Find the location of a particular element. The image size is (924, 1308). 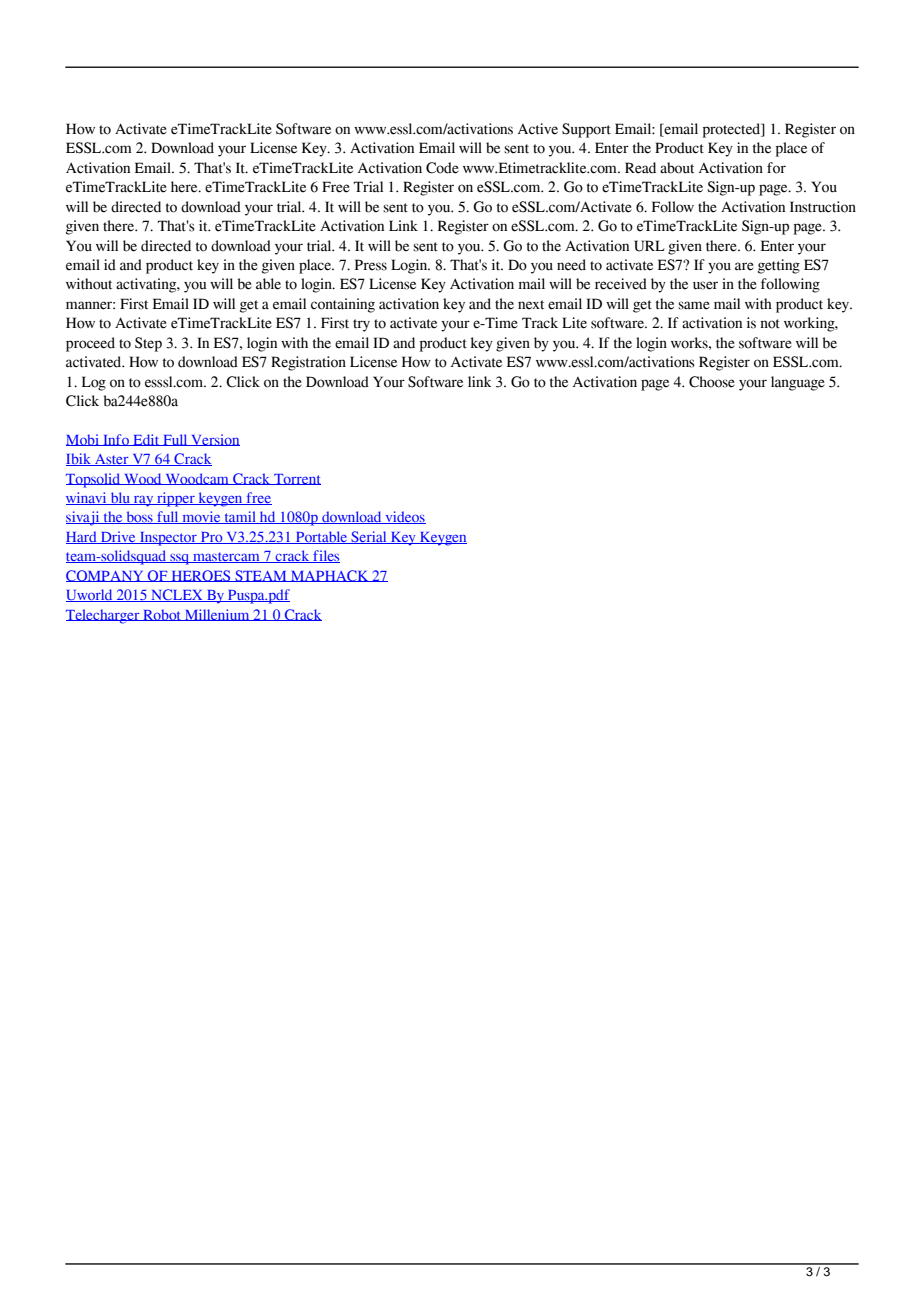

NCLEX is located at coordinates (177, 595).
